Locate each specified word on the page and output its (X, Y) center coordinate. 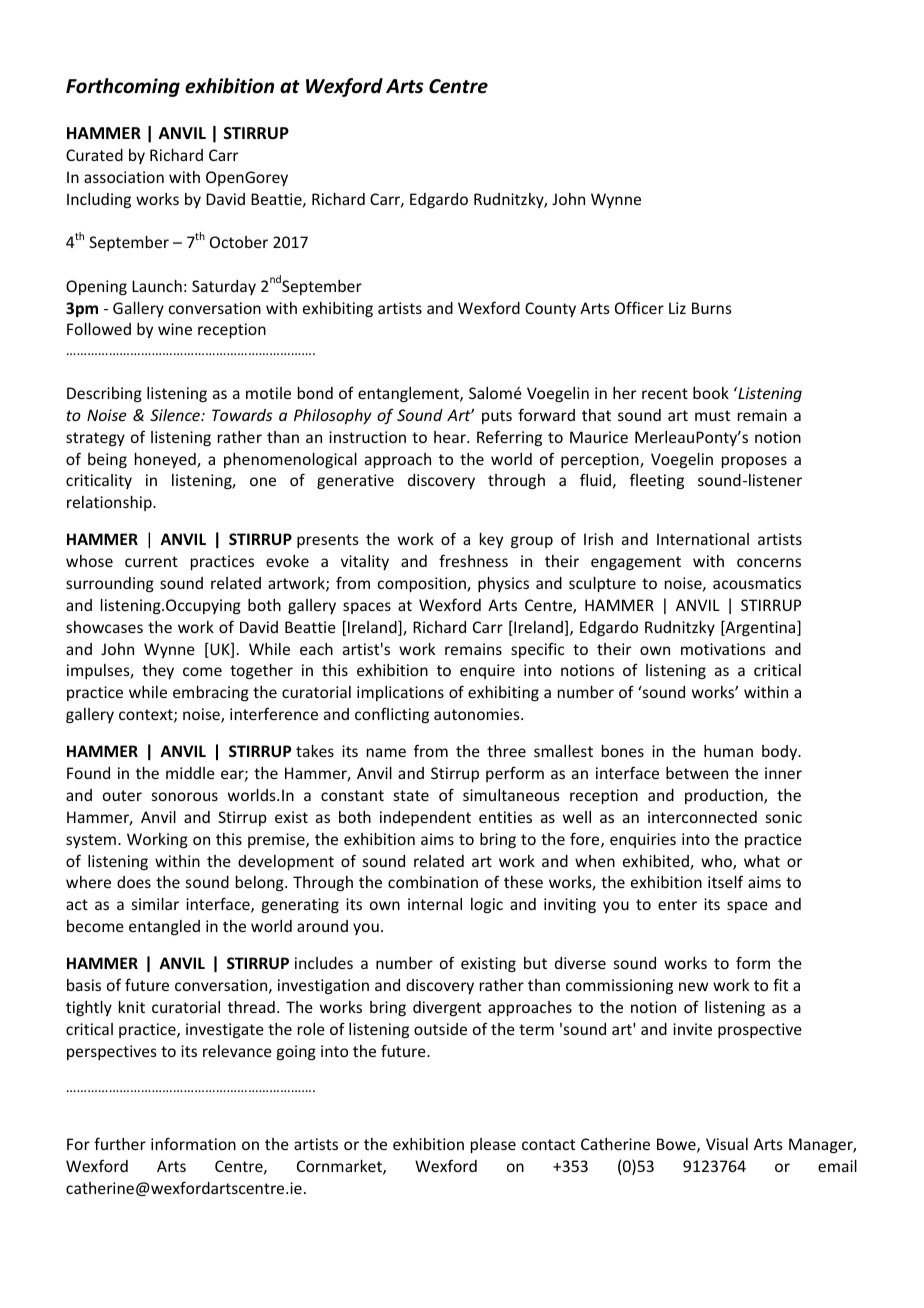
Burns (712, 308)
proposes (754, 462)
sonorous (185, 796)
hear (451, 437)
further (120, 1143)
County (550, 309)
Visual (727, 1144)
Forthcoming (123, 87)
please (493, 1145)
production (725, 796)
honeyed (166, 460)
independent (425, 818)
